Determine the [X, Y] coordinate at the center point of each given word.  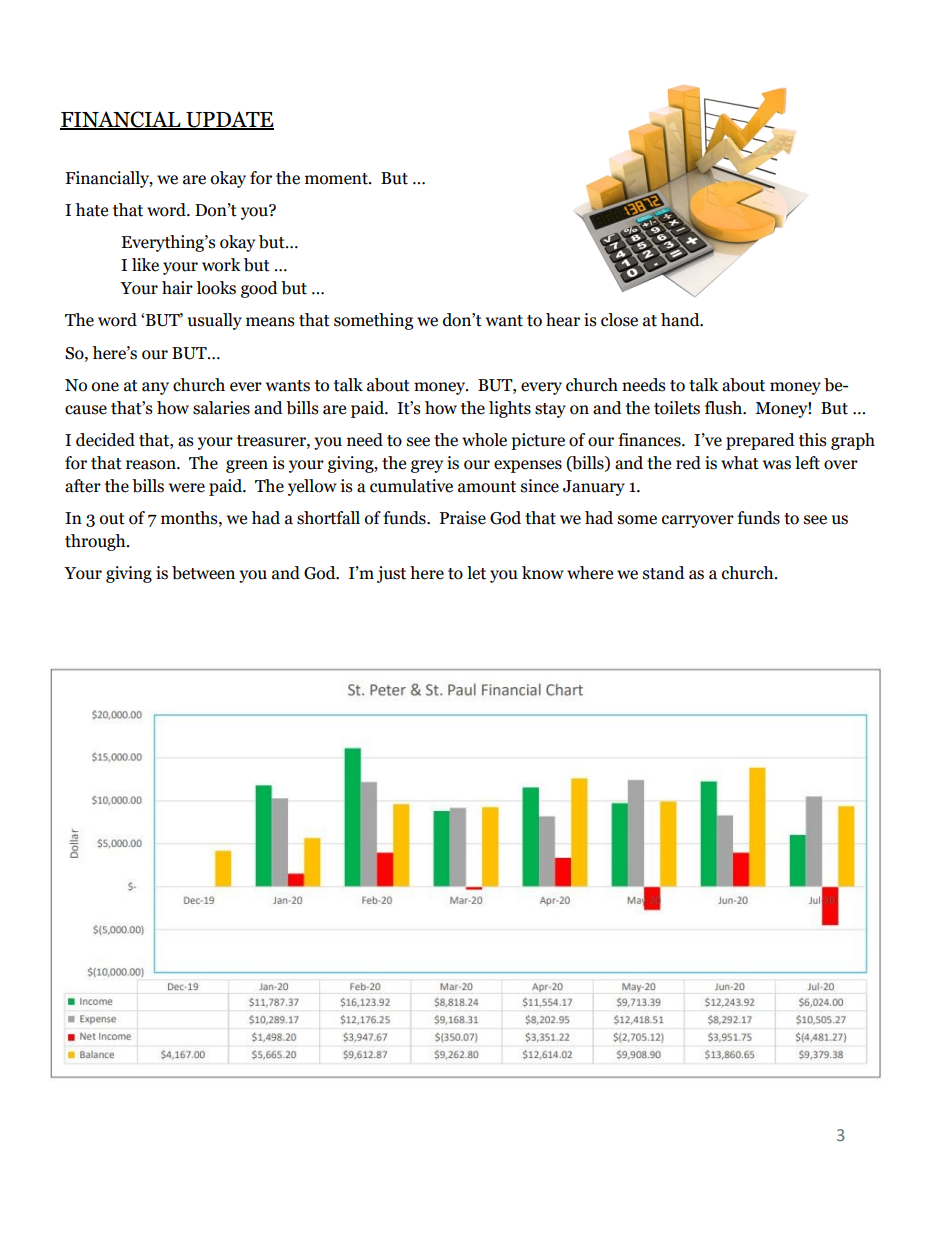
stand [664, 573]
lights [510, 409]
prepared [760, 441]
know [543, 573]
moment [337, 179]
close [619, 320]
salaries [221, 408]
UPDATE [229, 120]
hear [563, 320]
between [203, 573]
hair [177, 288]
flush [724, 408]
